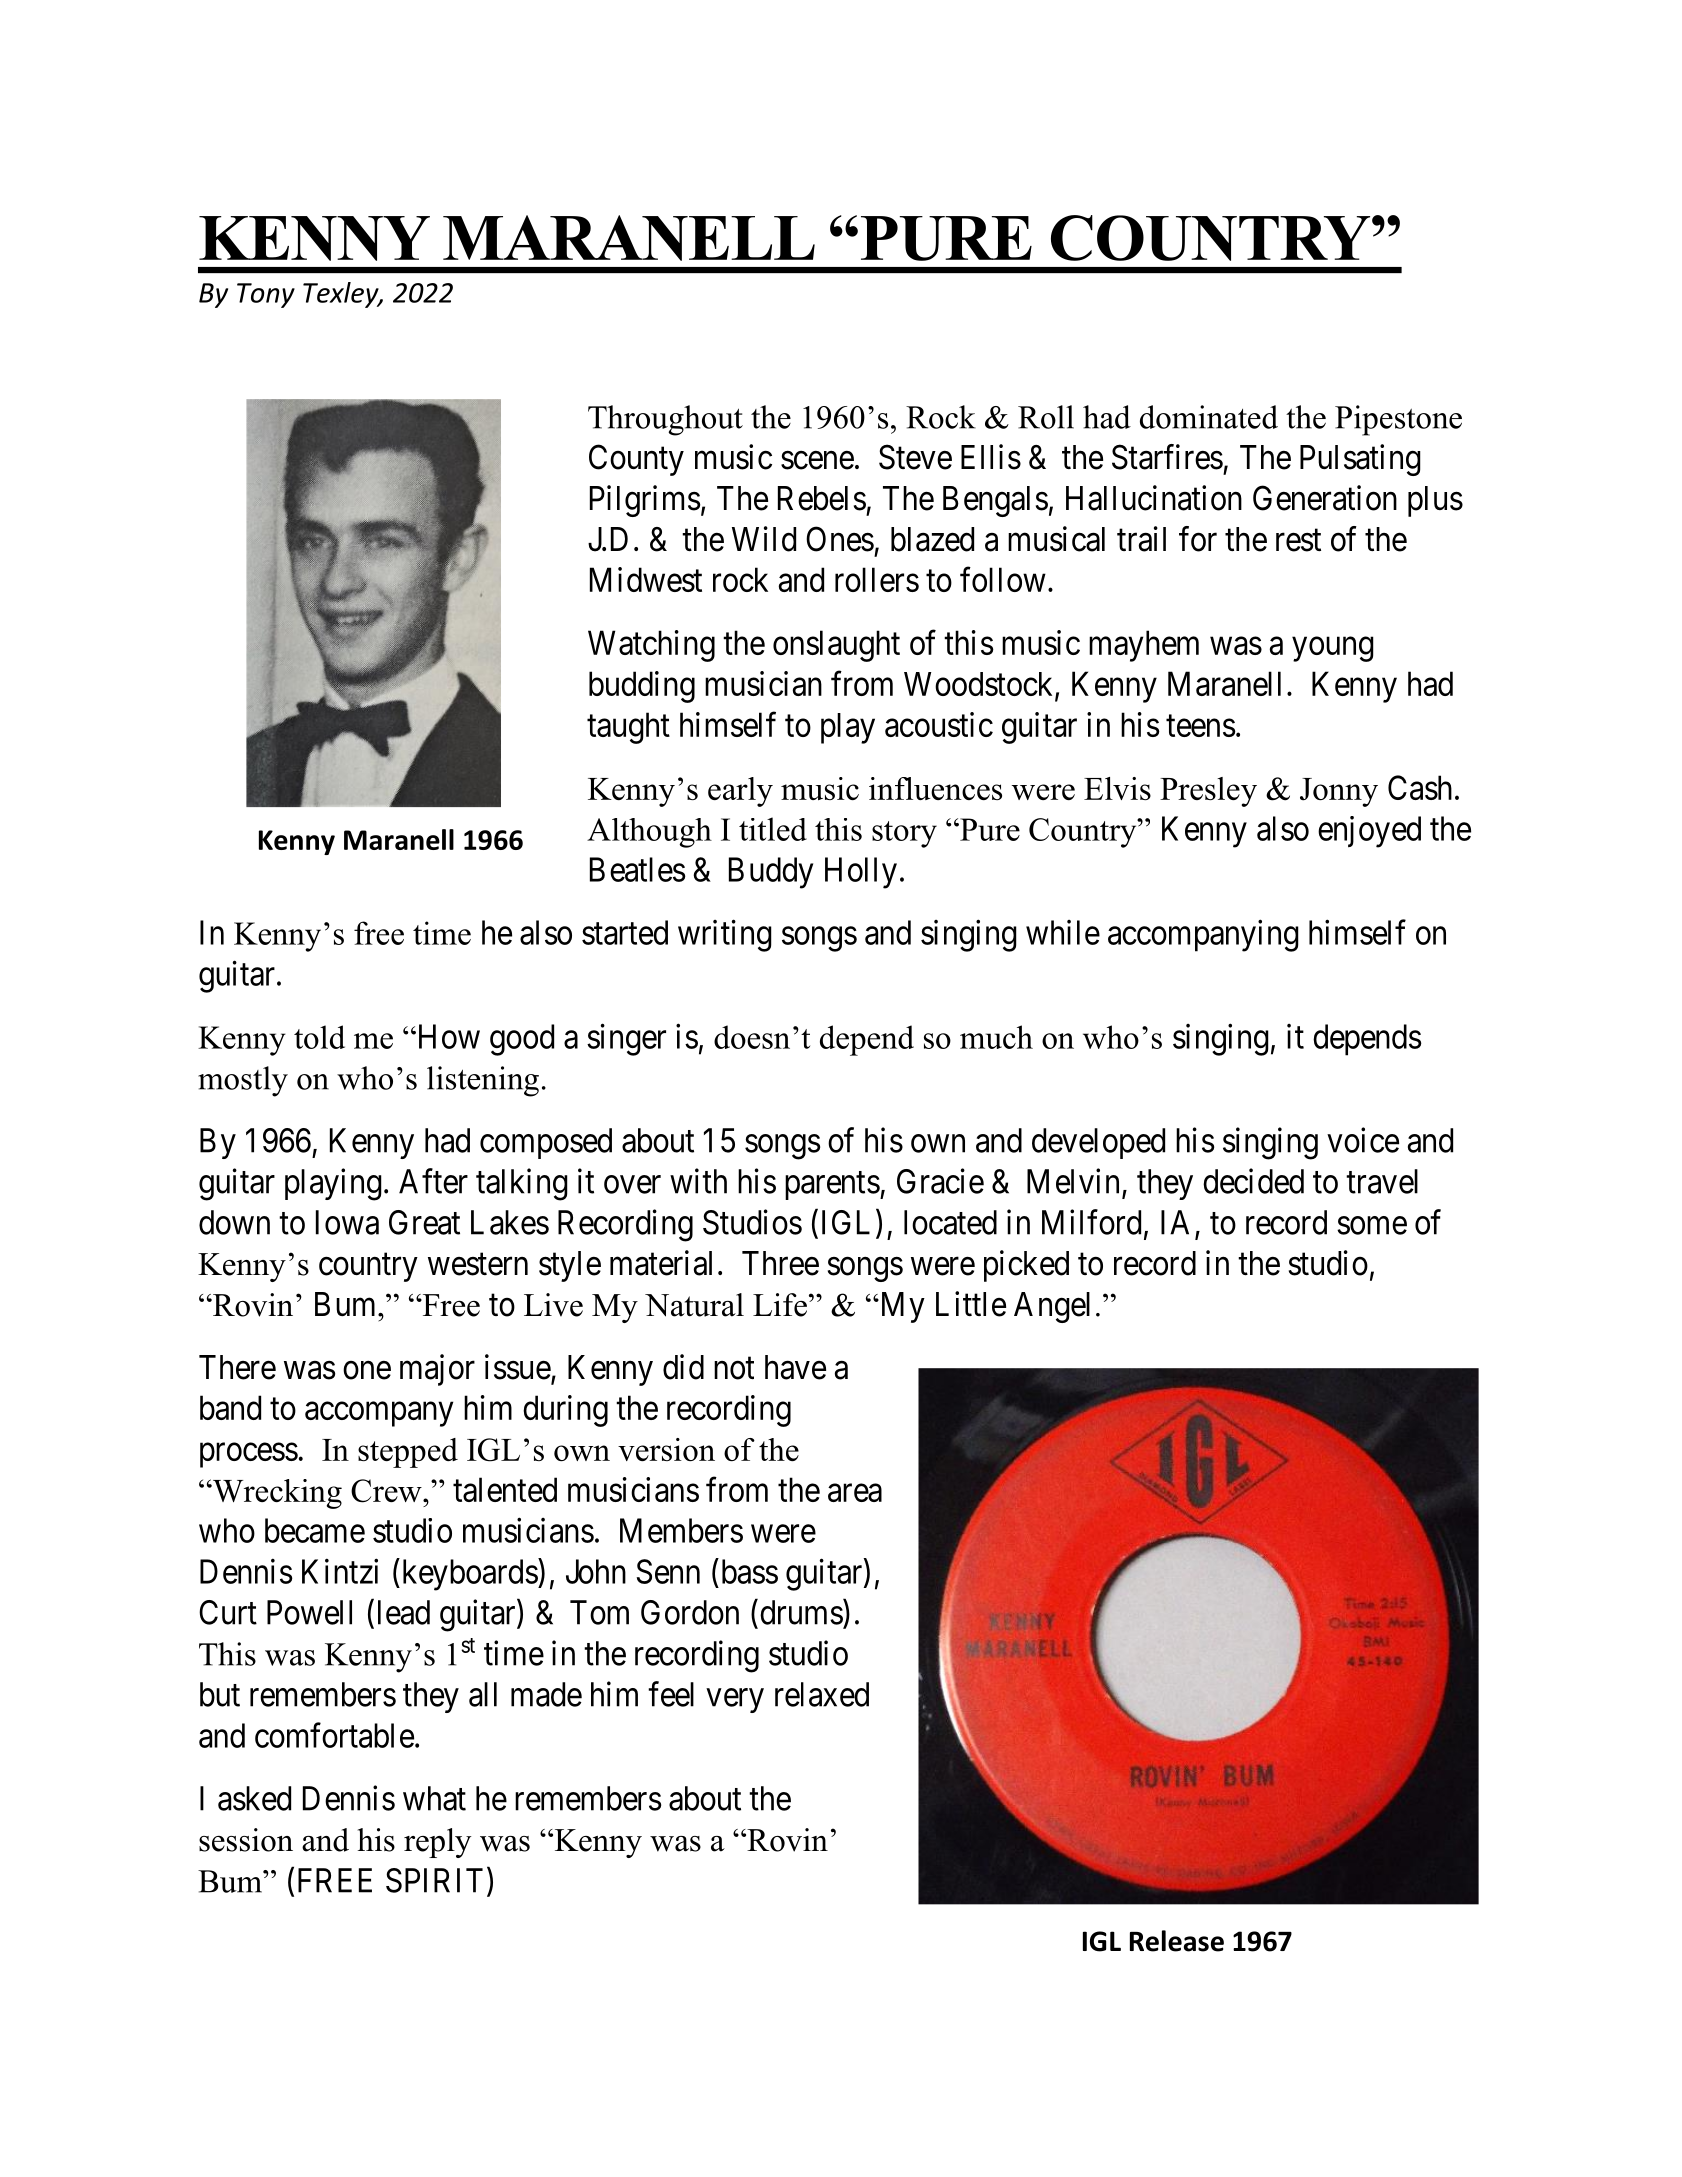 This image has height=2177, width=1682. What do you see at coordinates (817, 460) in the image?
I see `scene` at bounding box center [817, 460].
